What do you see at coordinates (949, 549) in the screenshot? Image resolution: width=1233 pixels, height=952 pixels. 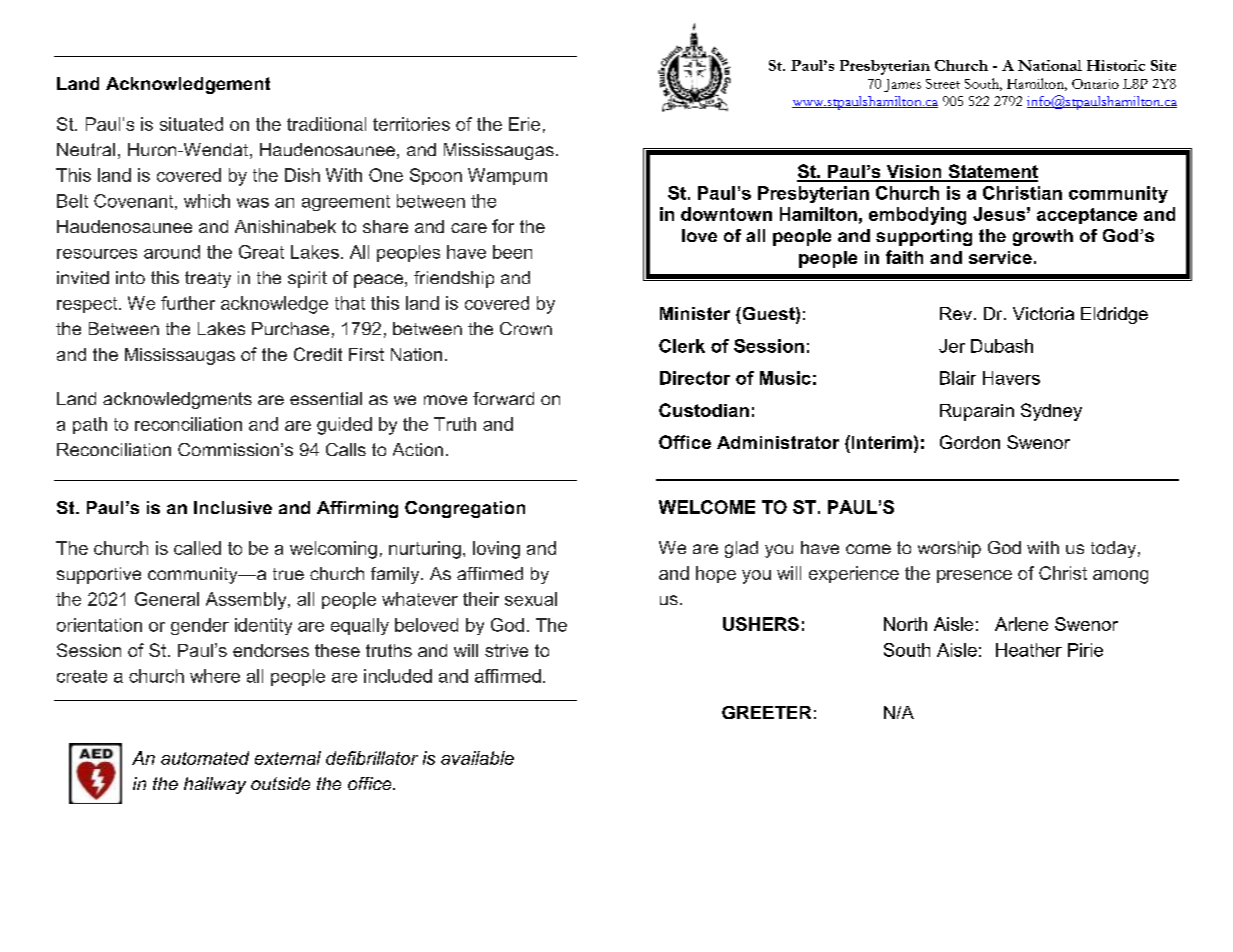 I see `worship` at bounding box center [949, 549].
